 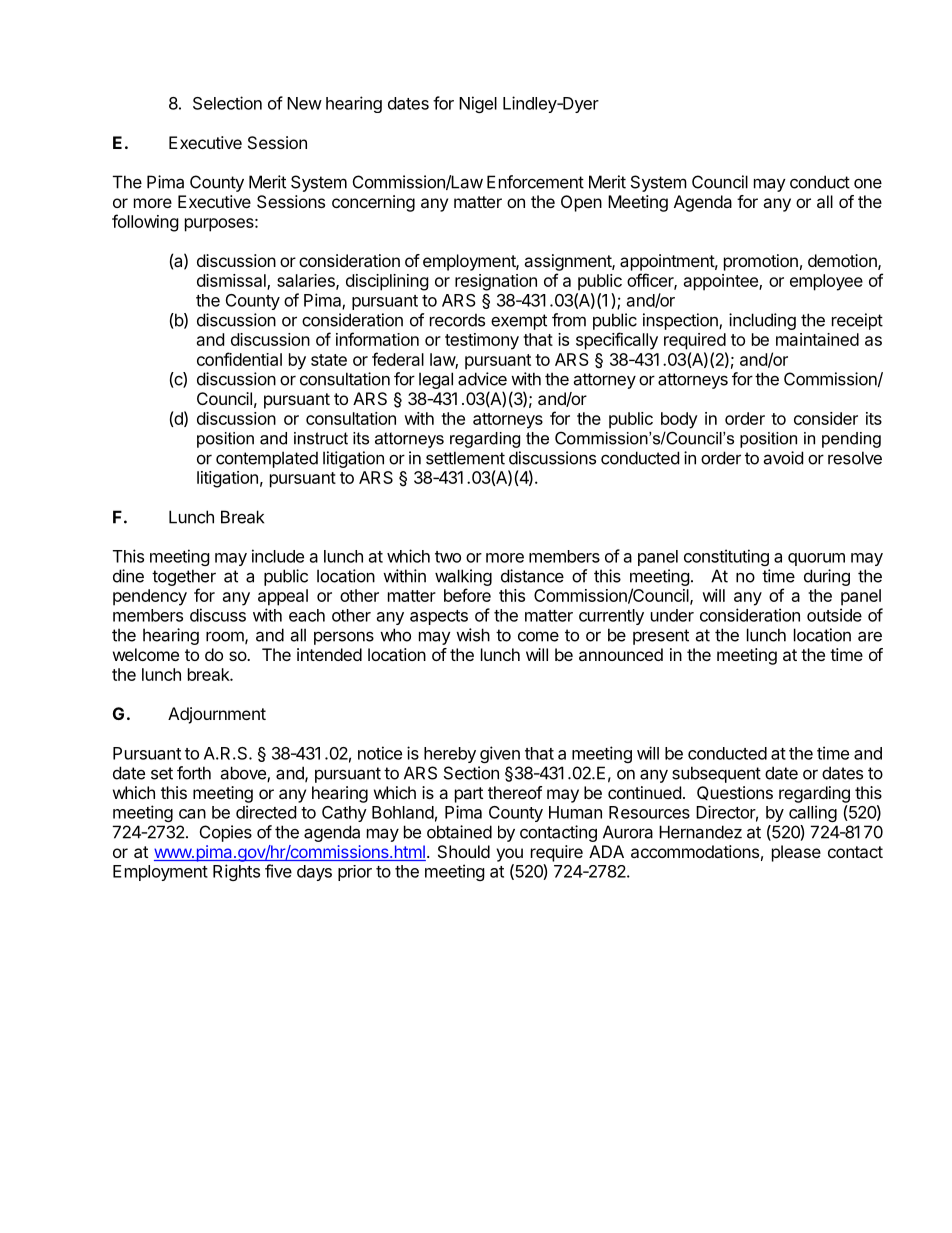 What do you see at coordinates (532, 576) in the document?
I see `distance` at bounding box center [532, 576].
